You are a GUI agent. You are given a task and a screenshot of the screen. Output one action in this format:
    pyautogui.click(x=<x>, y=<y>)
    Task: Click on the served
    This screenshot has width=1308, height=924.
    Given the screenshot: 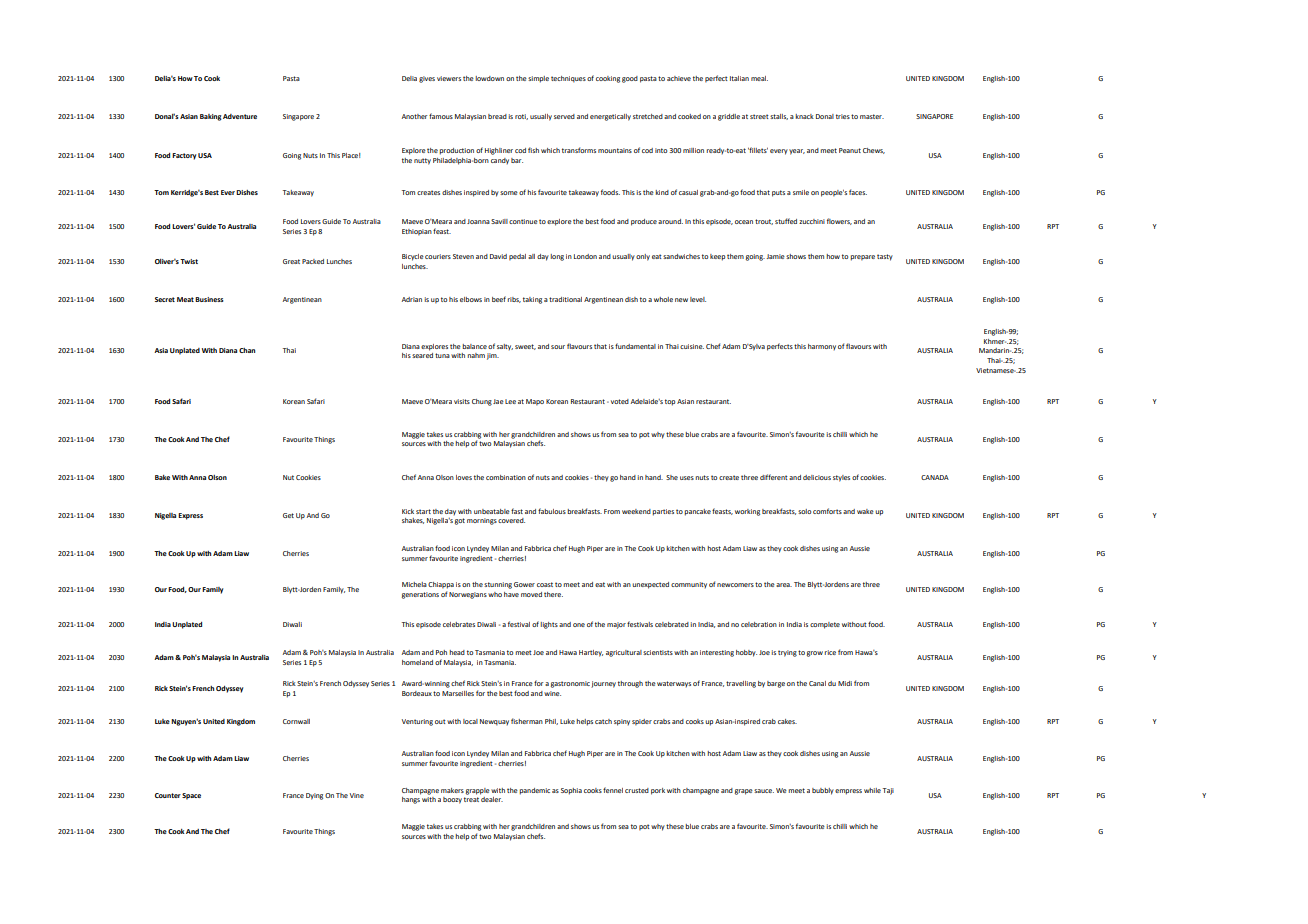 What is the action you would take?
    pyautogui.click(x=564, y=116)
